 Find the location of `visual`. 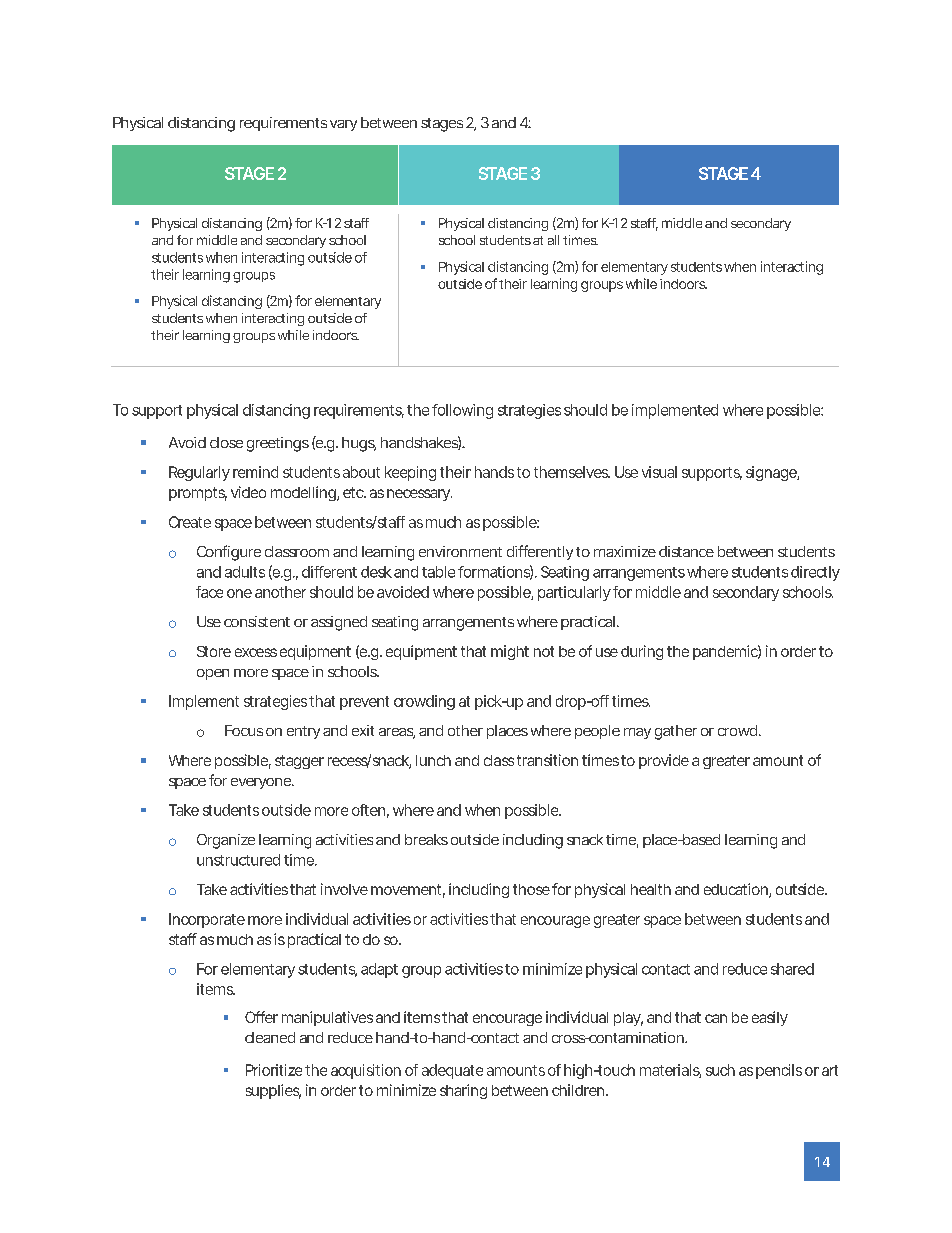

visual is located at coordinates (659, 472).
